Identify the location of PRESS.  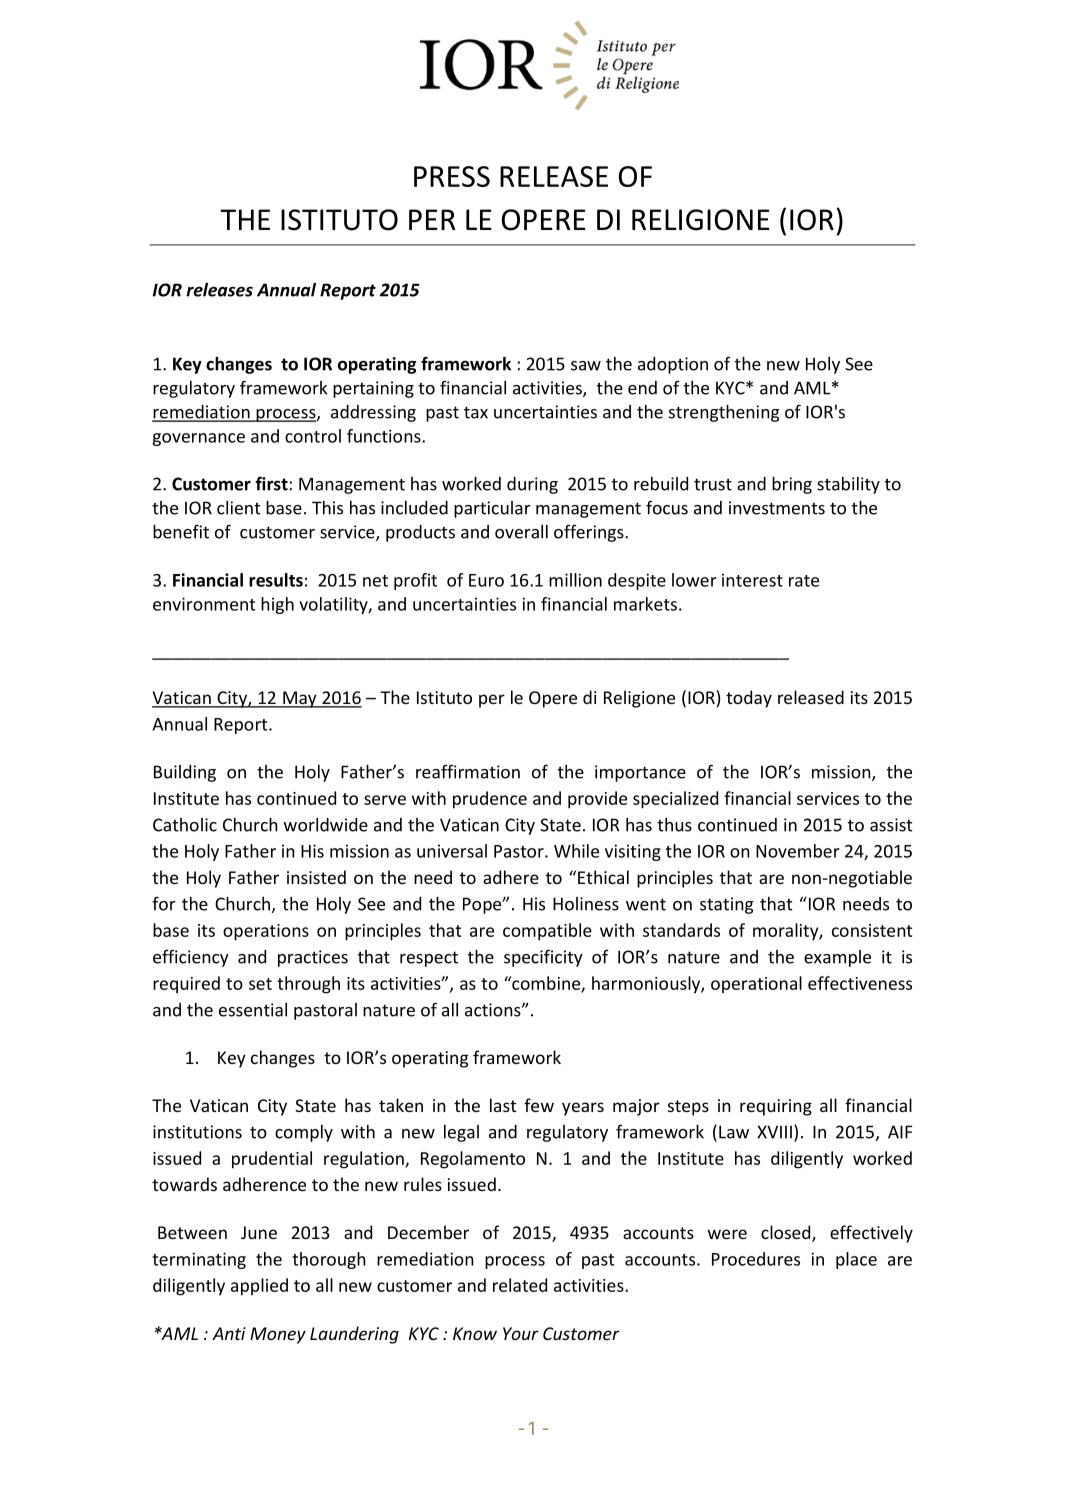
(452, 176).
